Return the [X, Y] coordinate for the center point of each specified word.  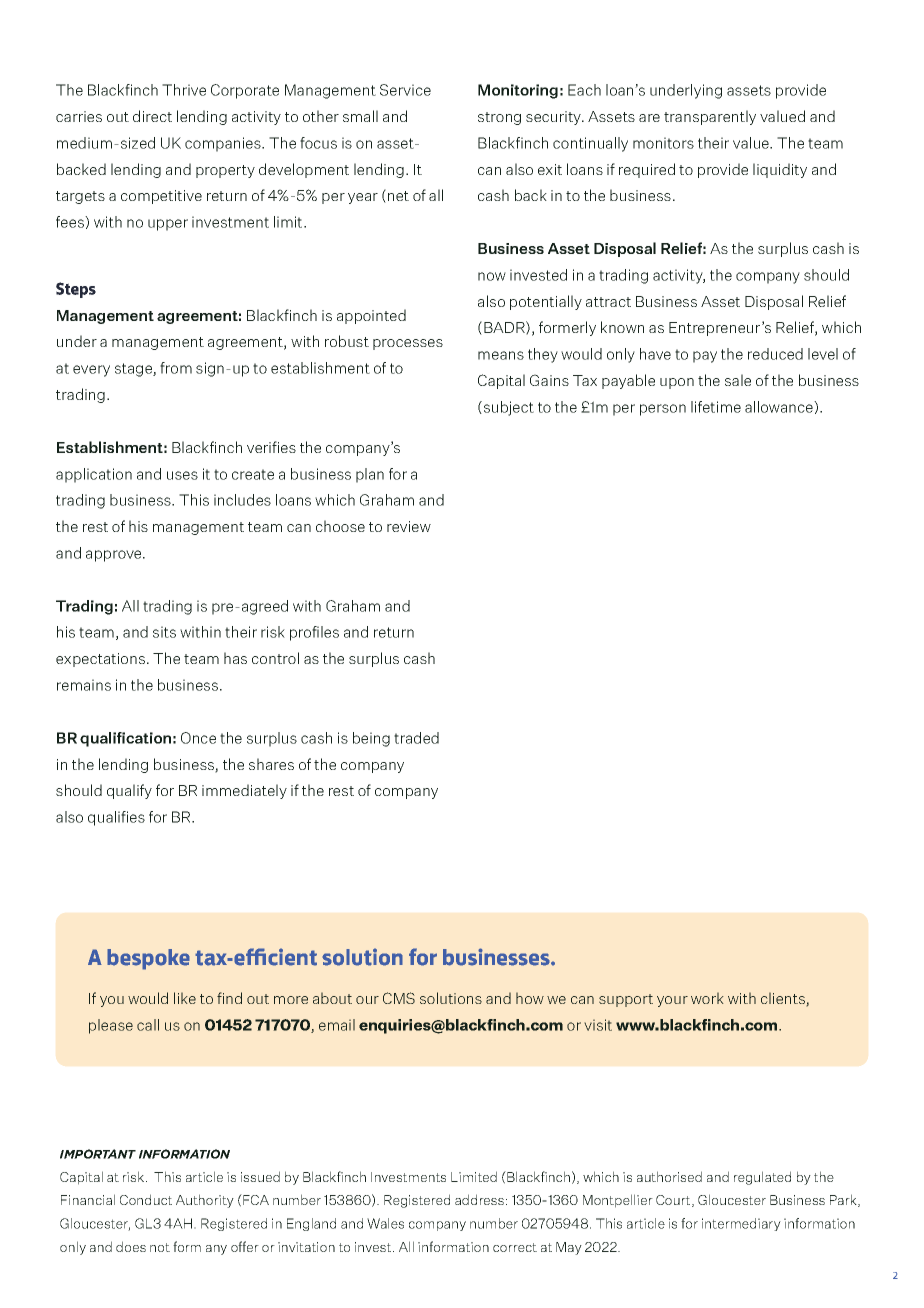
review [409, 526]
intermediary [741, 1224]
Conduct [146, 1199]
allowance [780, 407]
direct [152, 116]
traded [416, 738]
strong [499, 118]
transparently [710, 117]
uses [182, 475]
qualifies [116, 818]
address [481, 1199]
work [707, 998]
